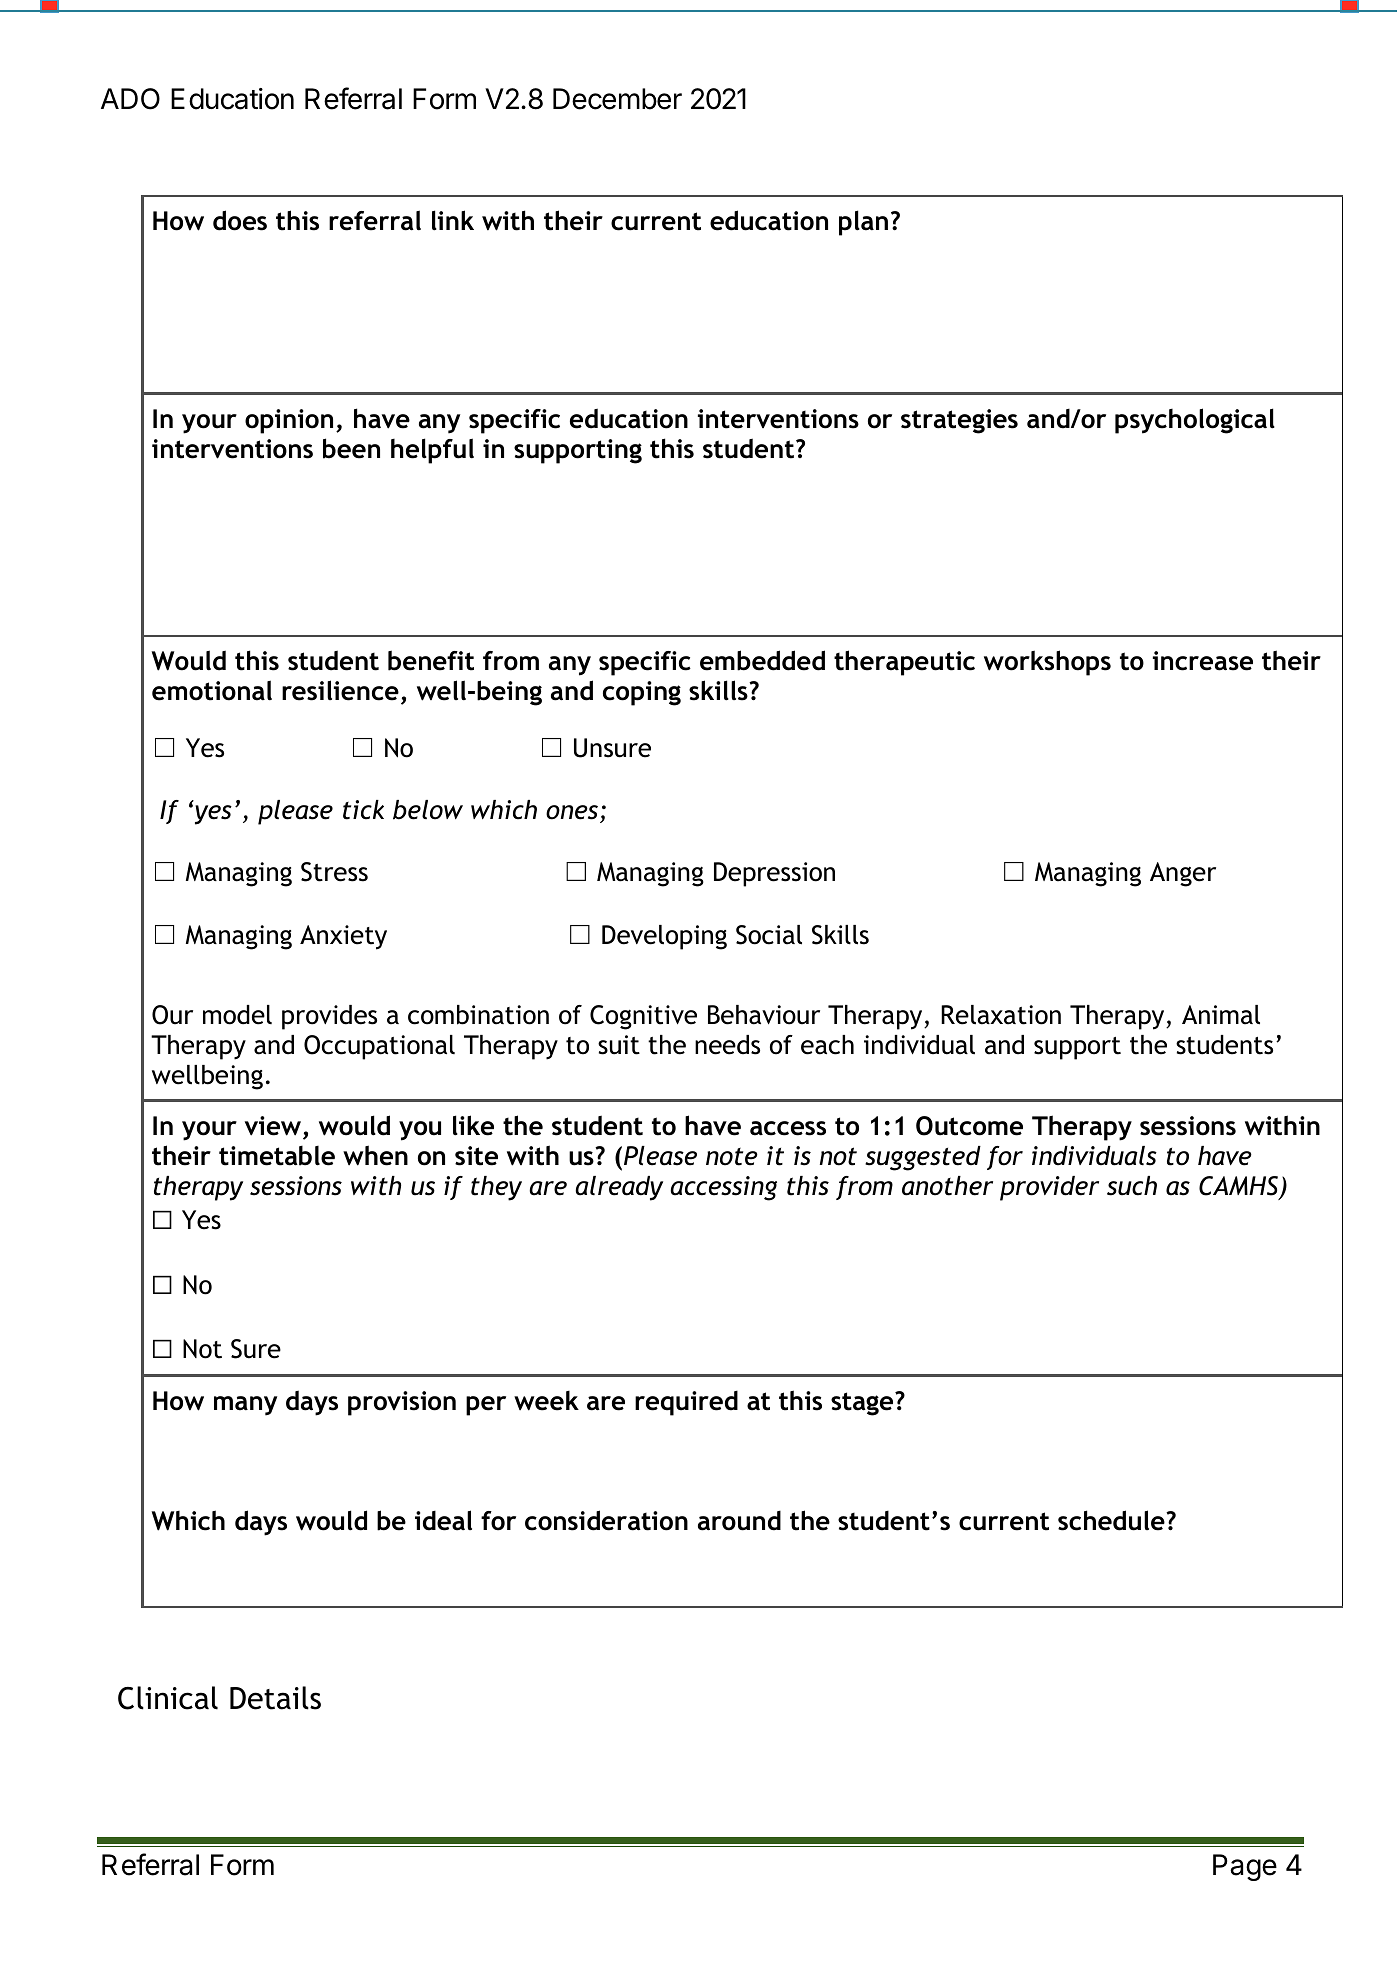 This screenshot has width=1400, height=1981. I want to click on model, so click(237, 1015).
